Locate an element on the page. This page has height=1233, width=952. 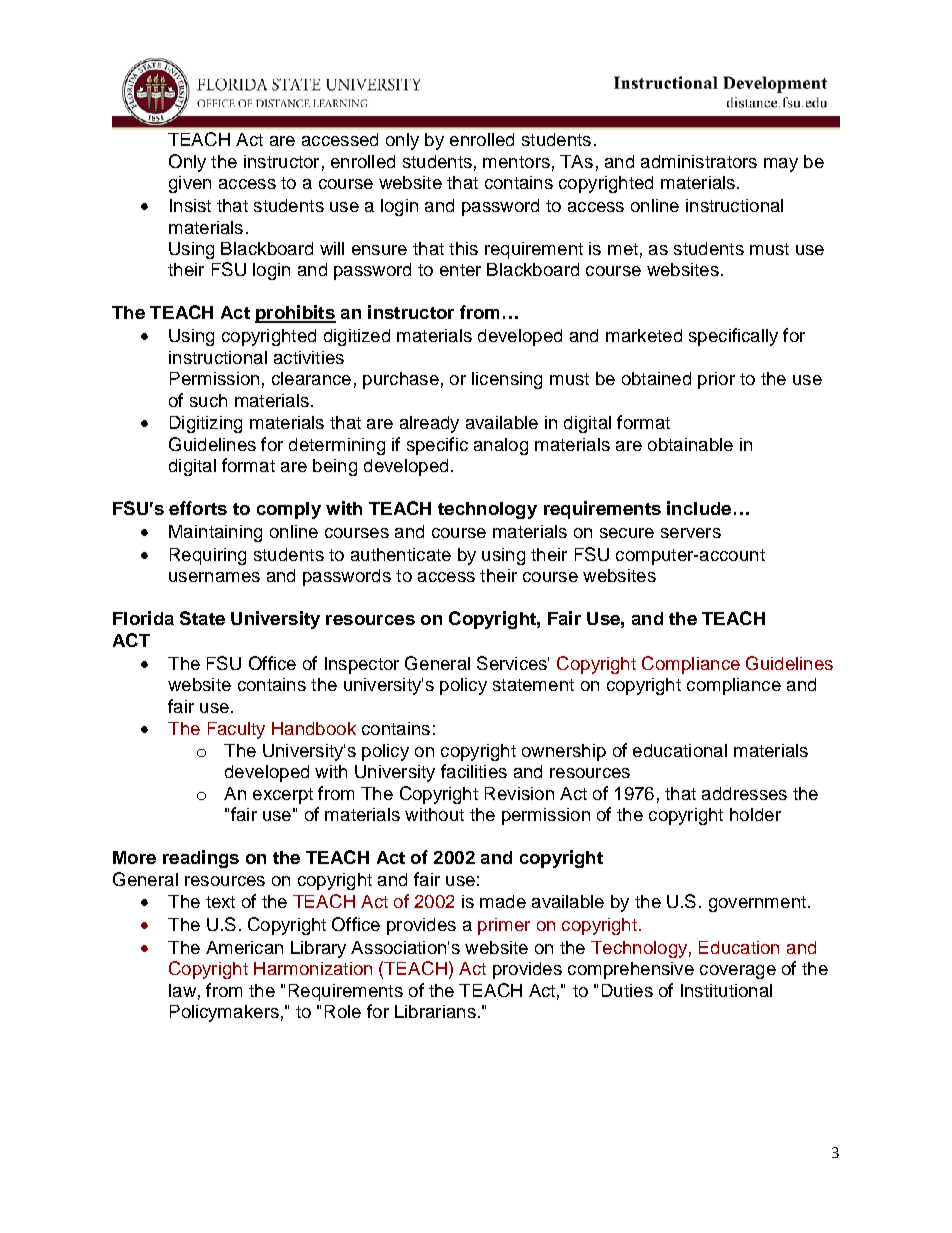
servers is located at coordinates (691, 533).
